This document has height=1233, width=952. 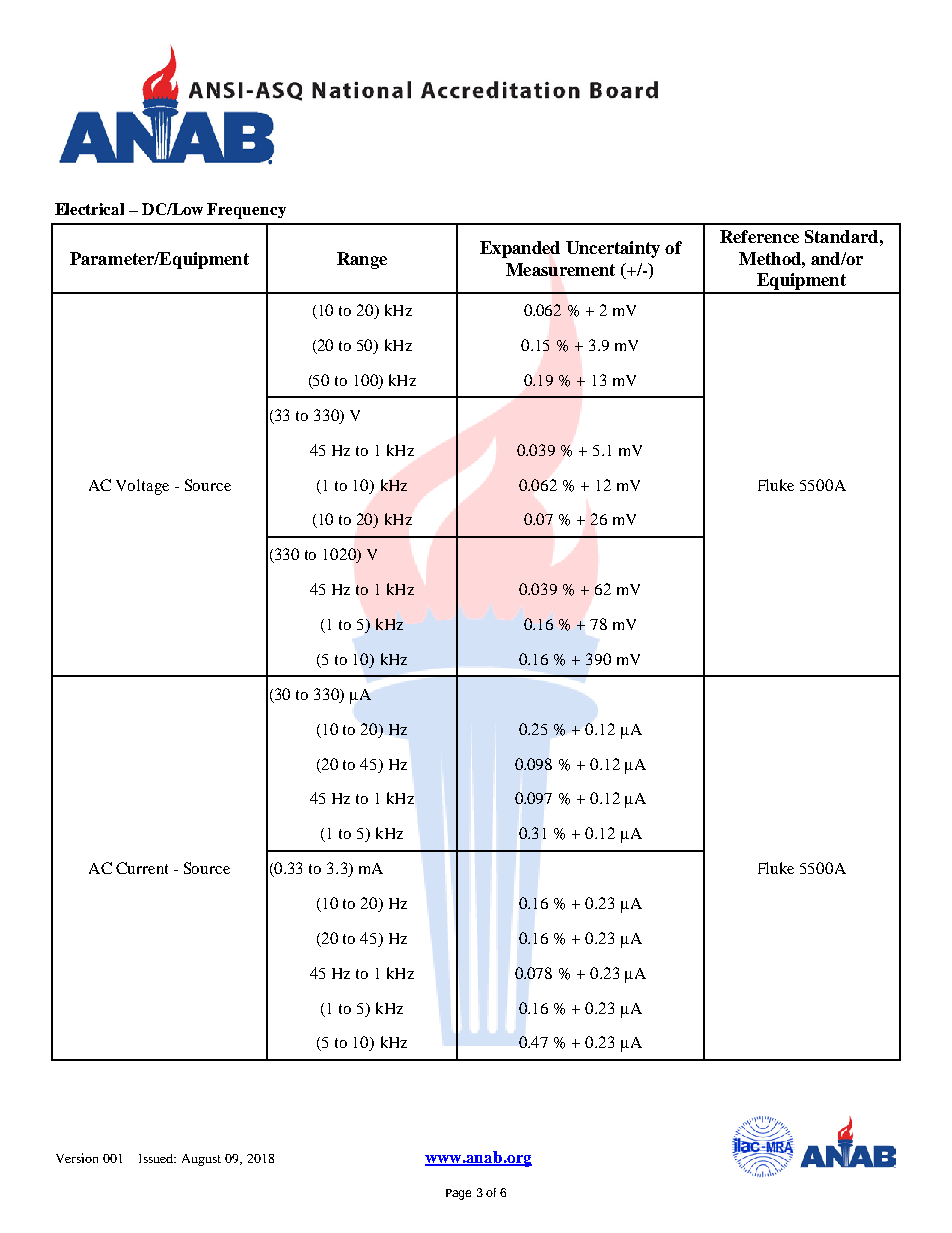 What do you see at coordinates (142, 868) in the document?
I see `Current` at bounding box center [142, 868].
